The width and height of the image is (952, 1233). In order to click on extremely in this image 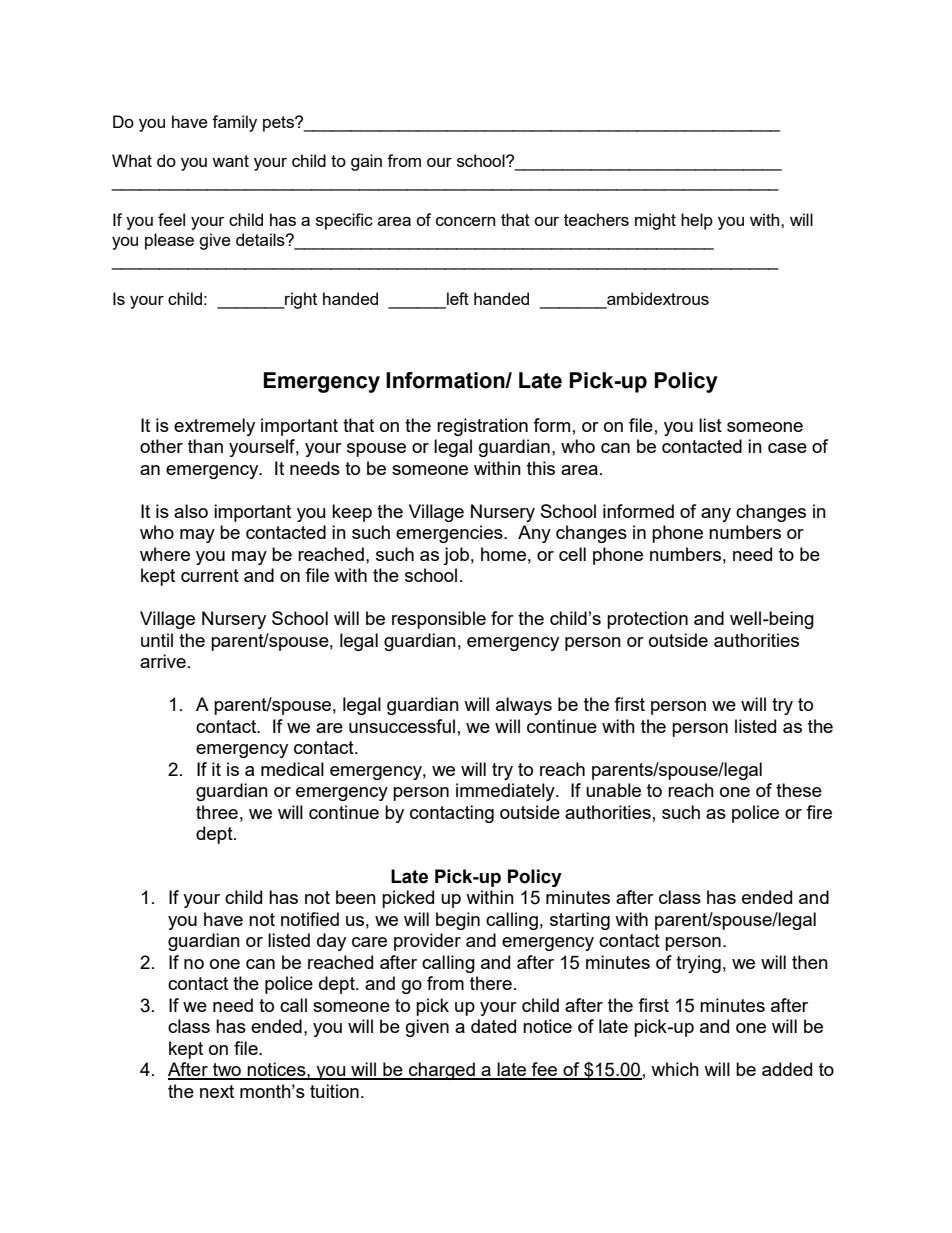, I will do `click(214, 427)`.
